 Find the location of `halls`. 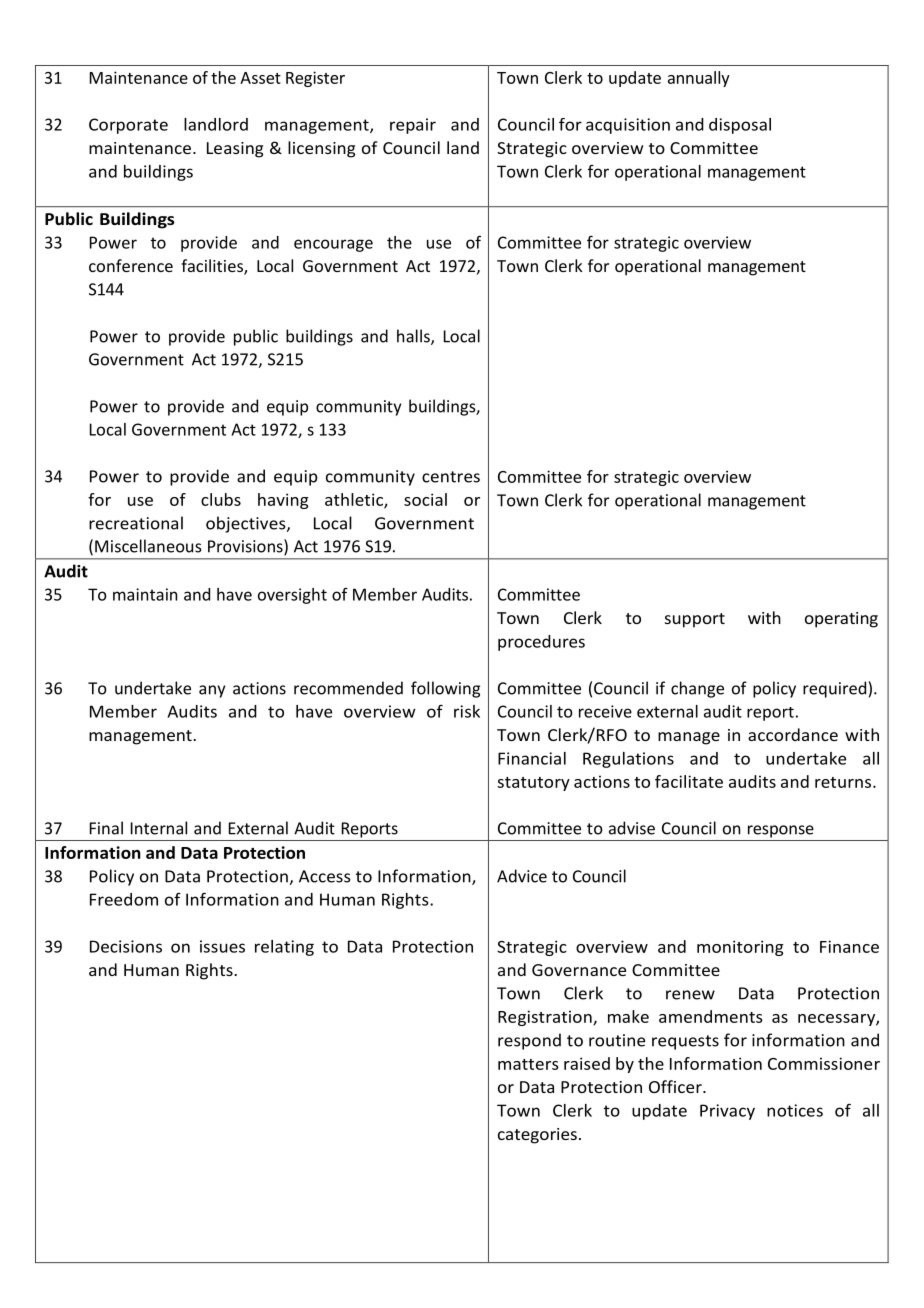

halls is located at coordinates (414, 337).
